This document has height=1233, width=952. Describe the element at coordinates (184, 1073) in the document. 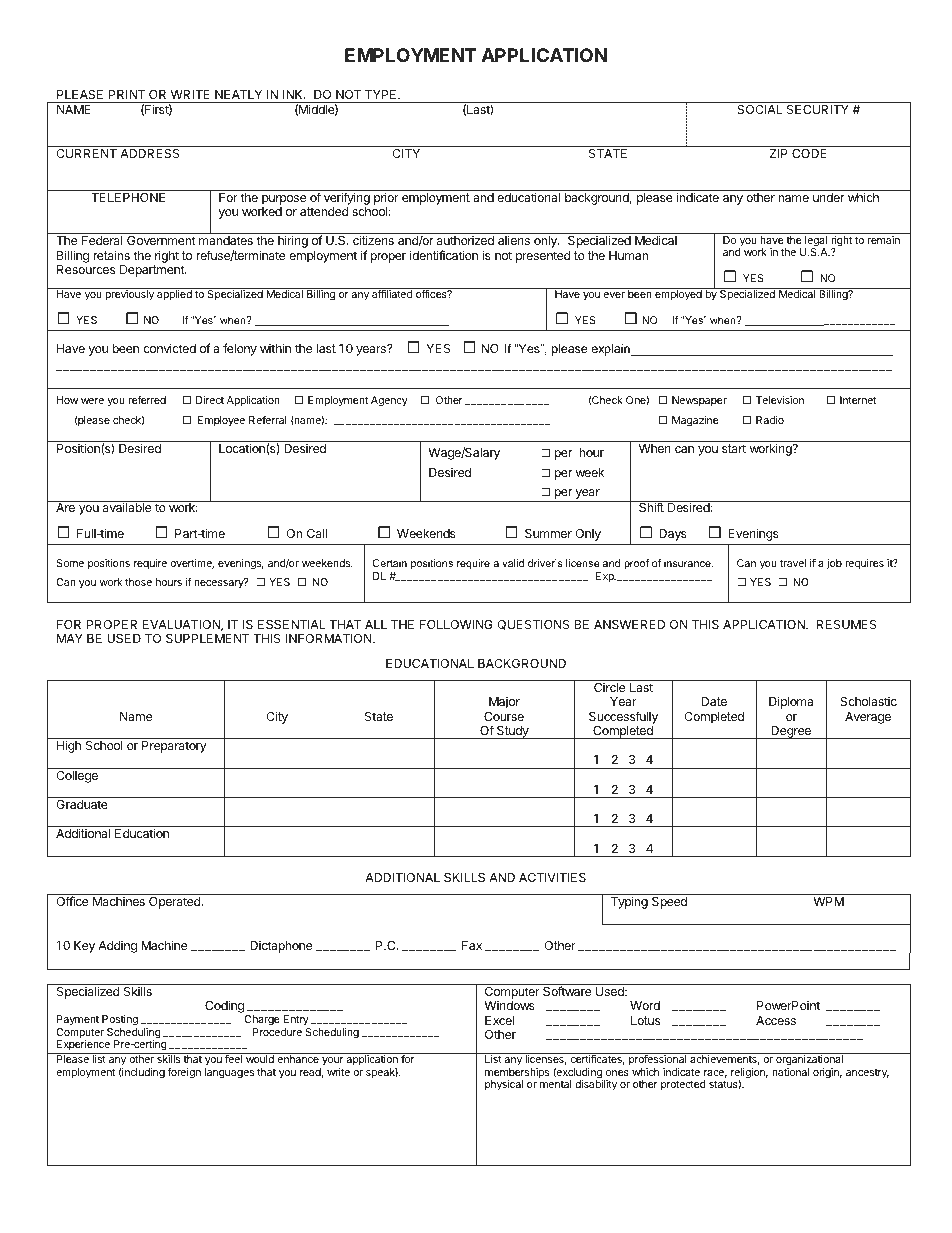

I see `foreign` at that location.
